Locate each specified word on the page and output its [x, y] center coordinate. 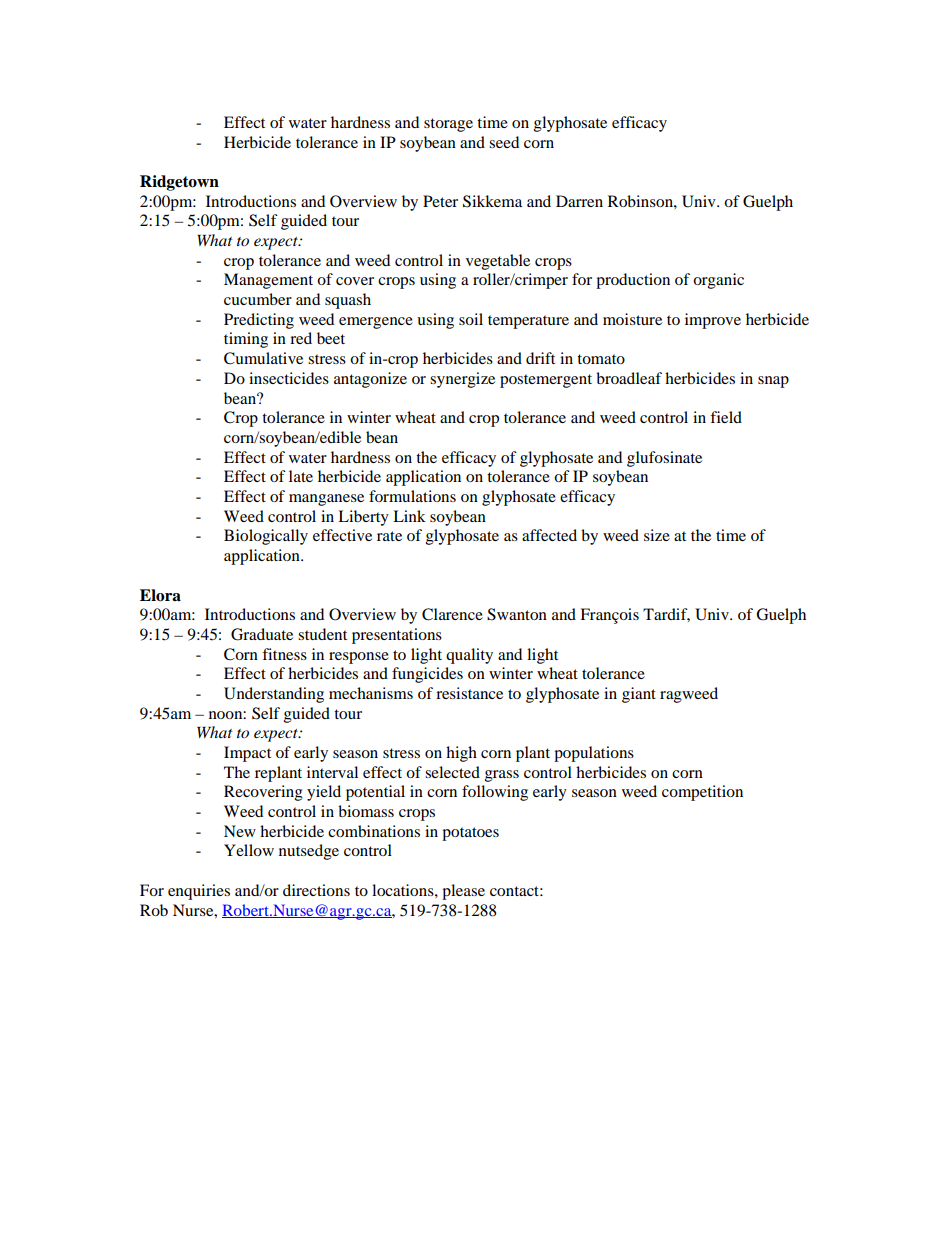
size [657, 535]
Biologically [266, 537]
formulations [412, 496]
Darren [579, 201]
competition [702, 793]
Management [268, 281]
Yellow [249, 850]
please [463, 892]
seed [504, 142]
